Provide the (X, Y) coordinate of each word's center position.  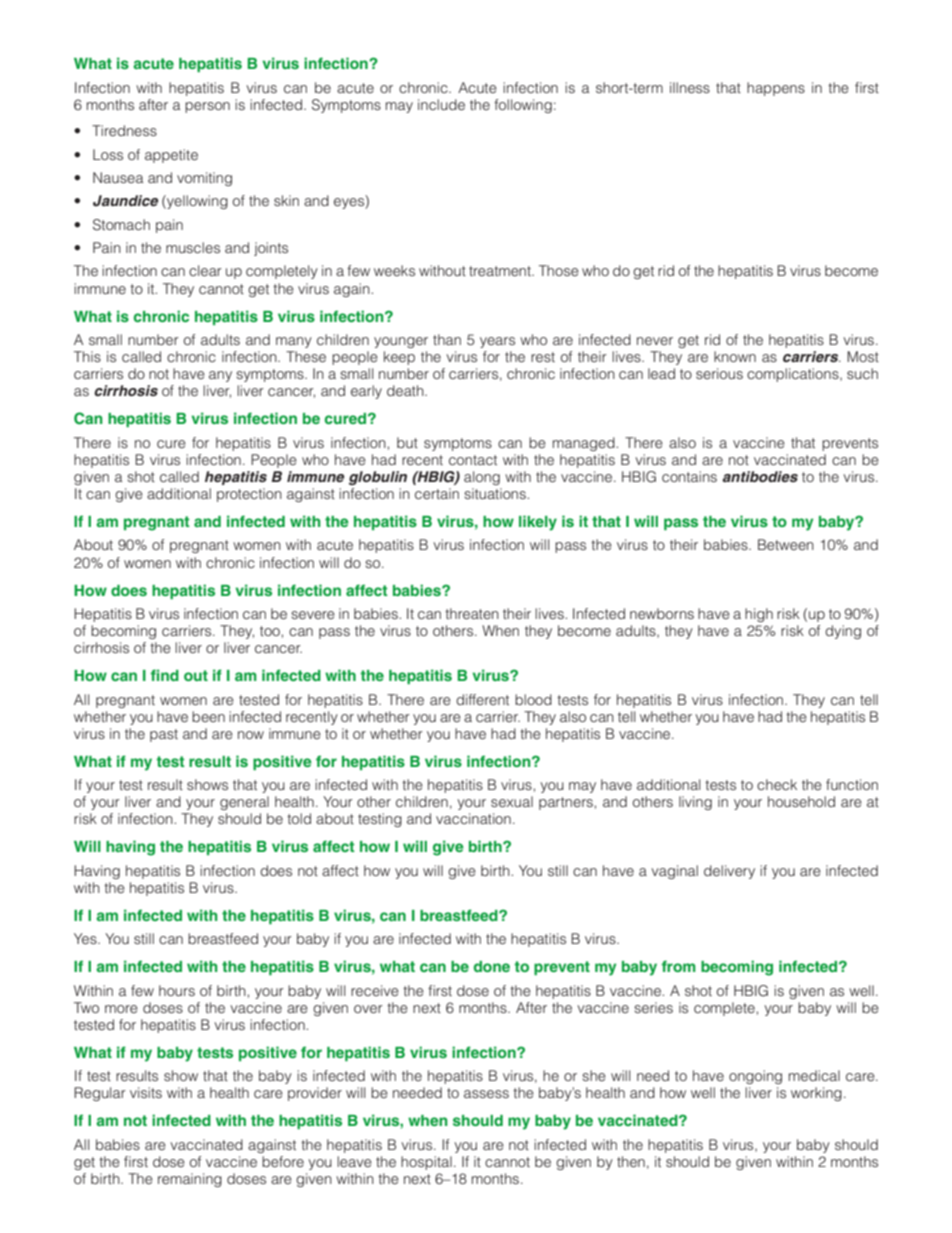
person (207, 107)
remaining (190, 1180)
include (441, 104)
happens (776, 89)
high (759, 615)
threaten (472, 613)
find (164, 675)
